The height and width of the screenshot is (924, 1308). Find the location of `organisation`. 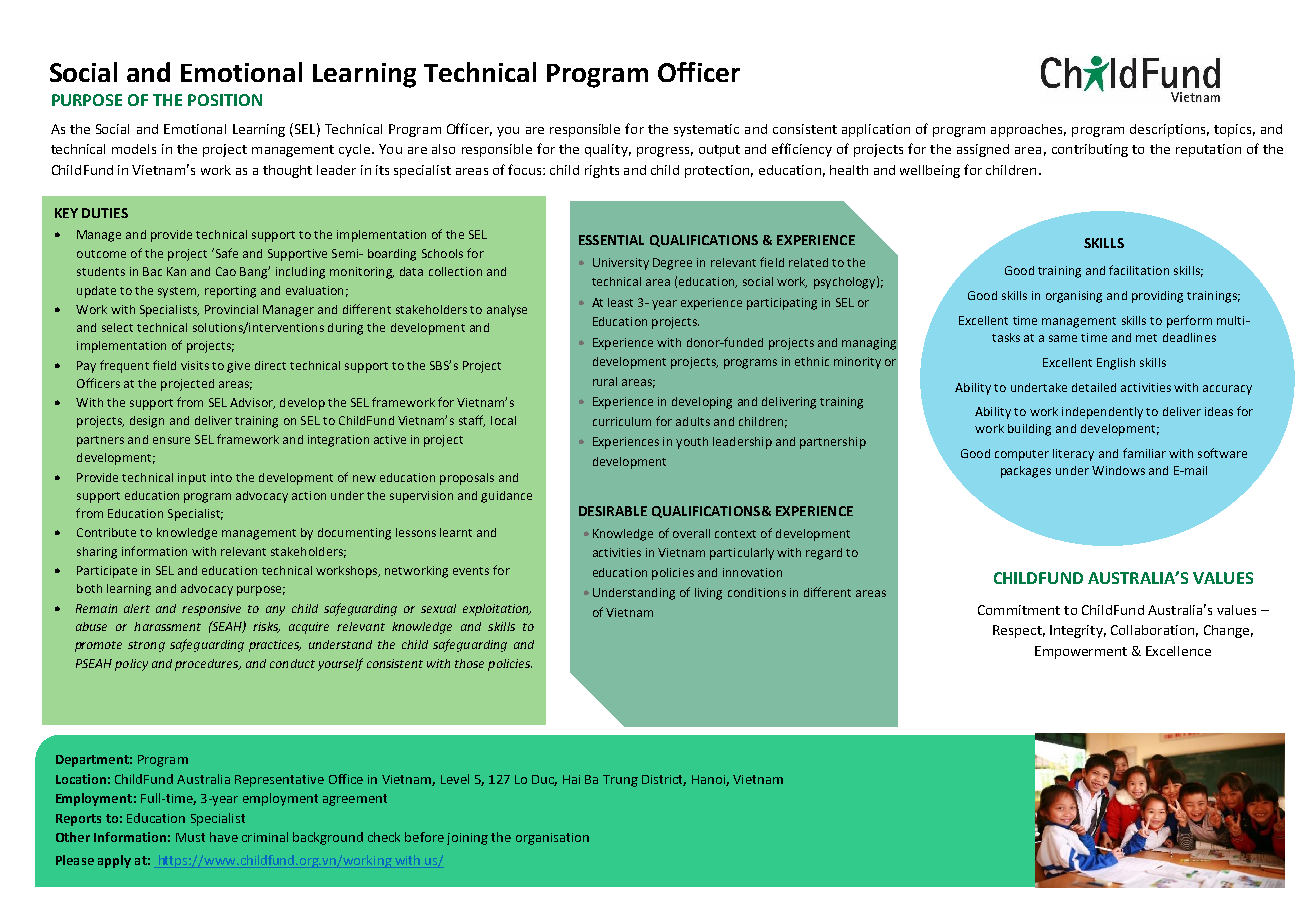

organisation is located at coordinates (552, 839).
